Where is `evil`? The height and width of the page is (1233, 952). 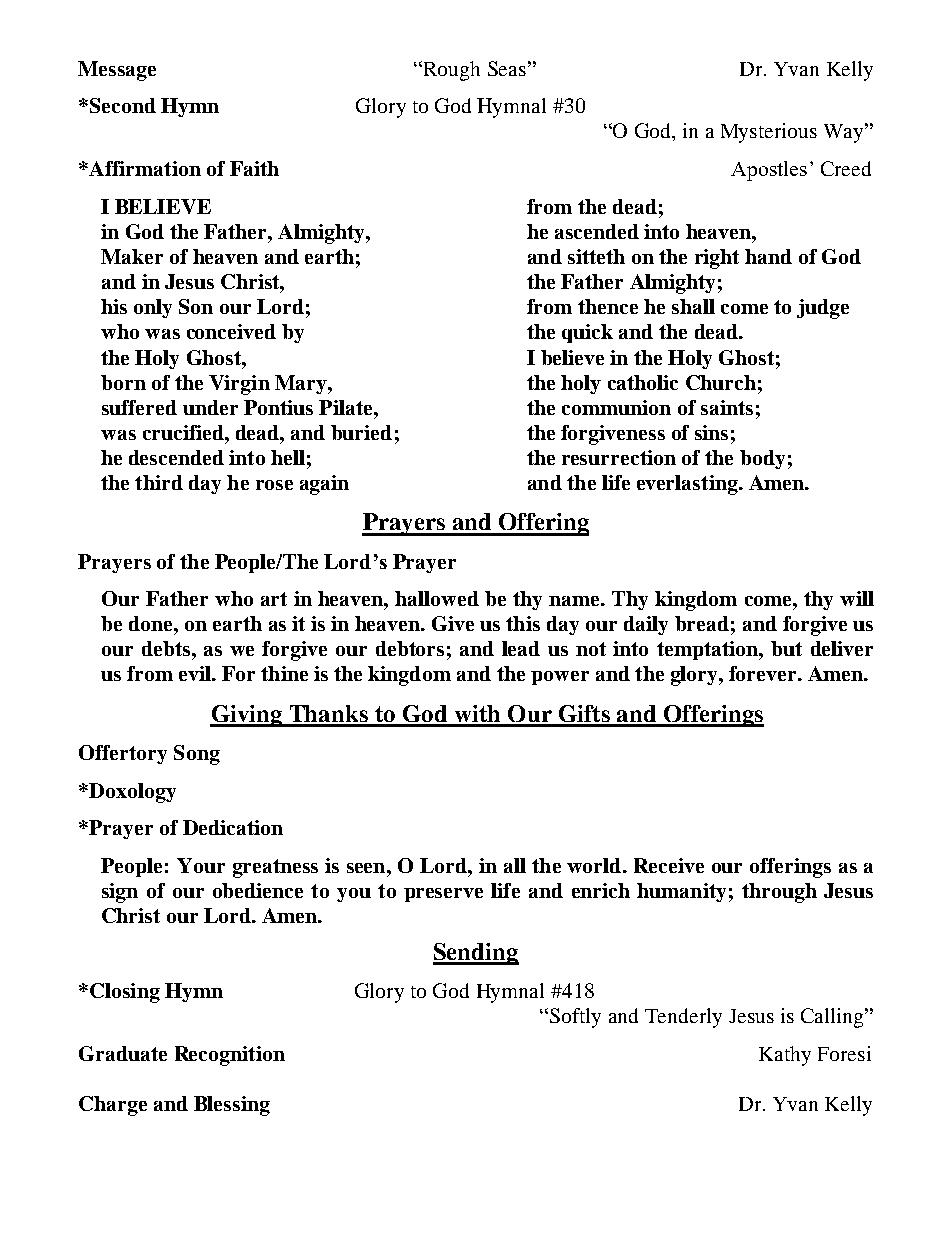 evil is located at coordinates (196, 673).
